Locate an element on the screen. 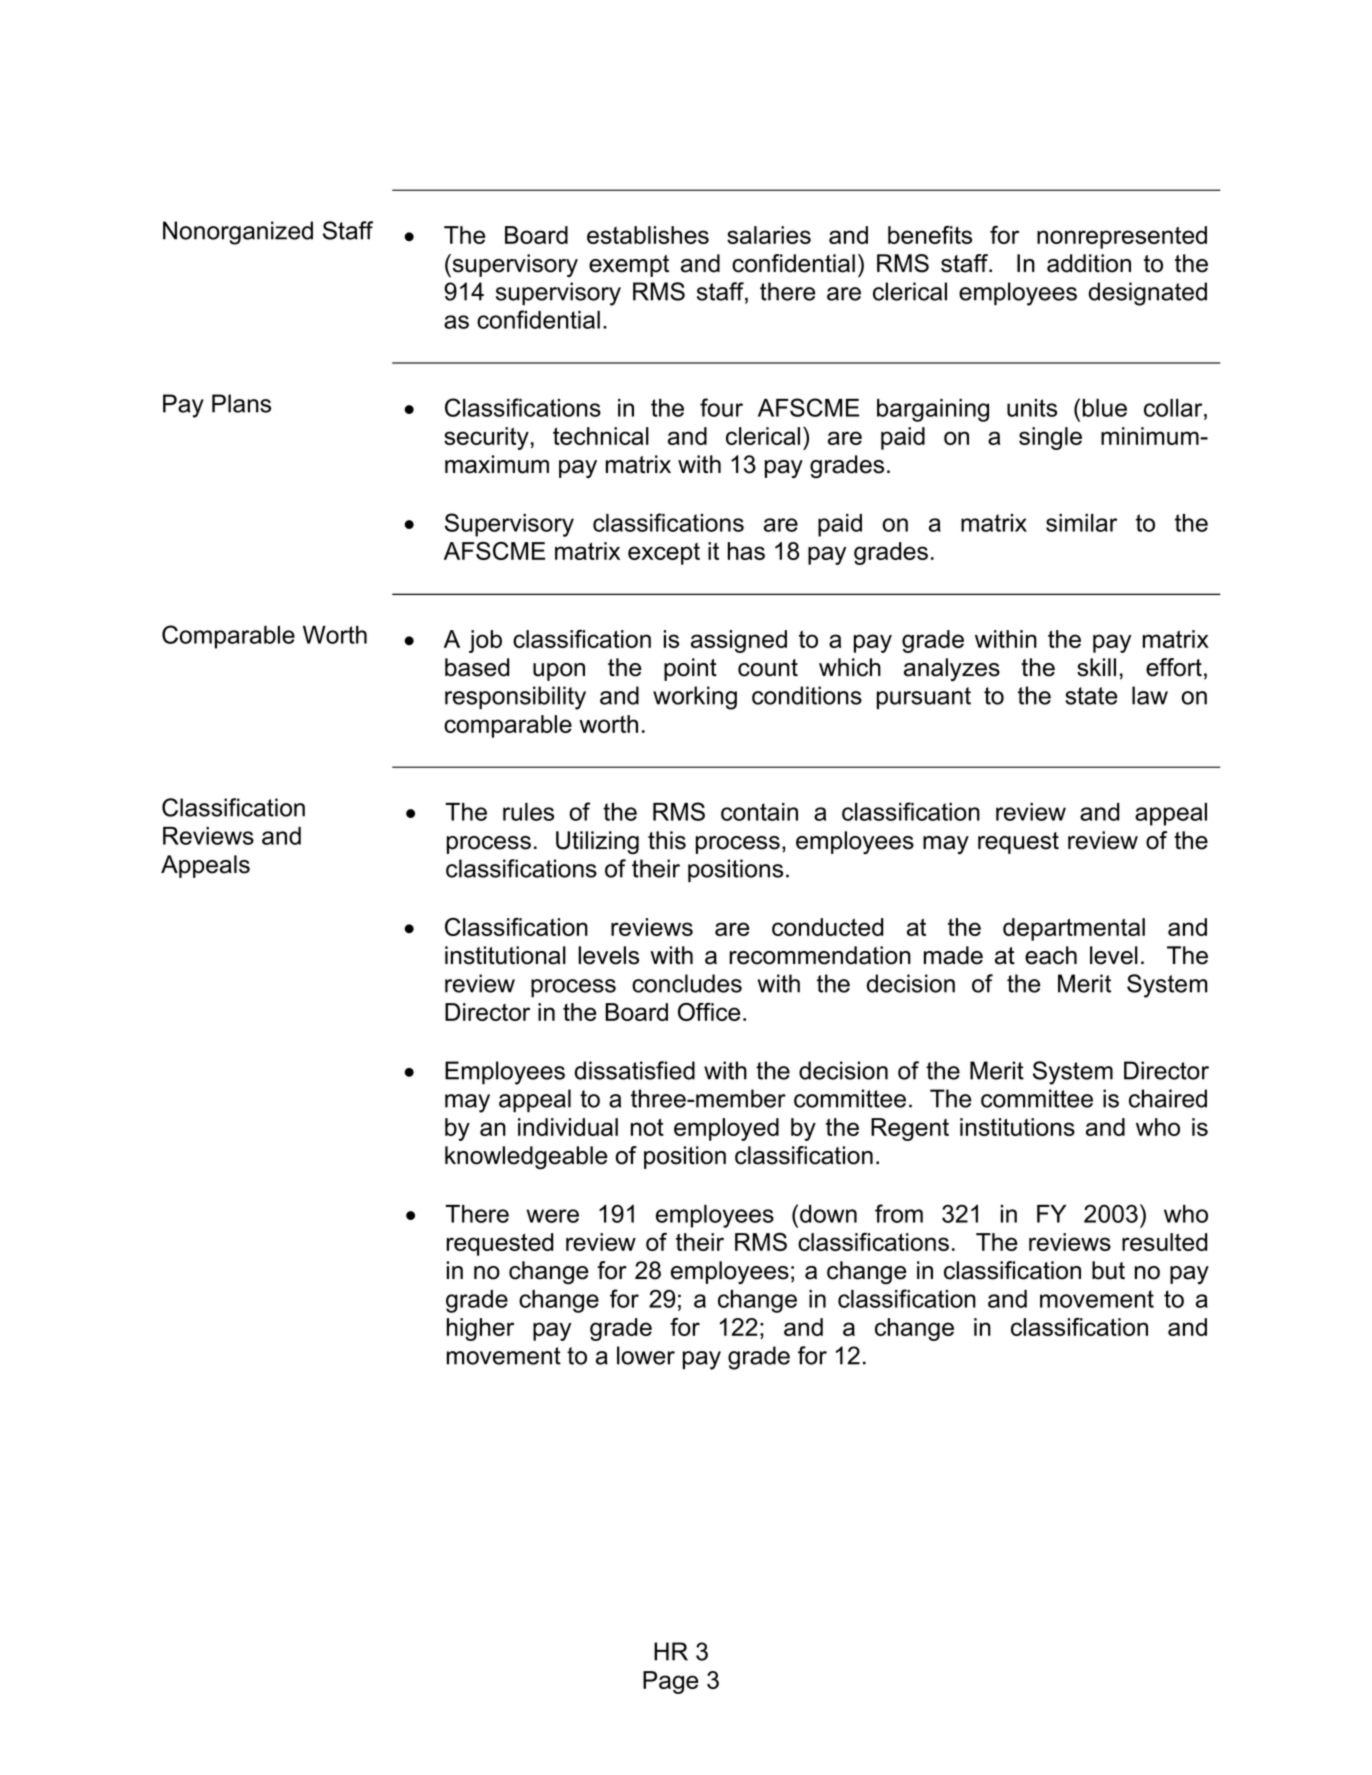 The image size is (1372, 1775). this is located at coordinates (667, 840).
